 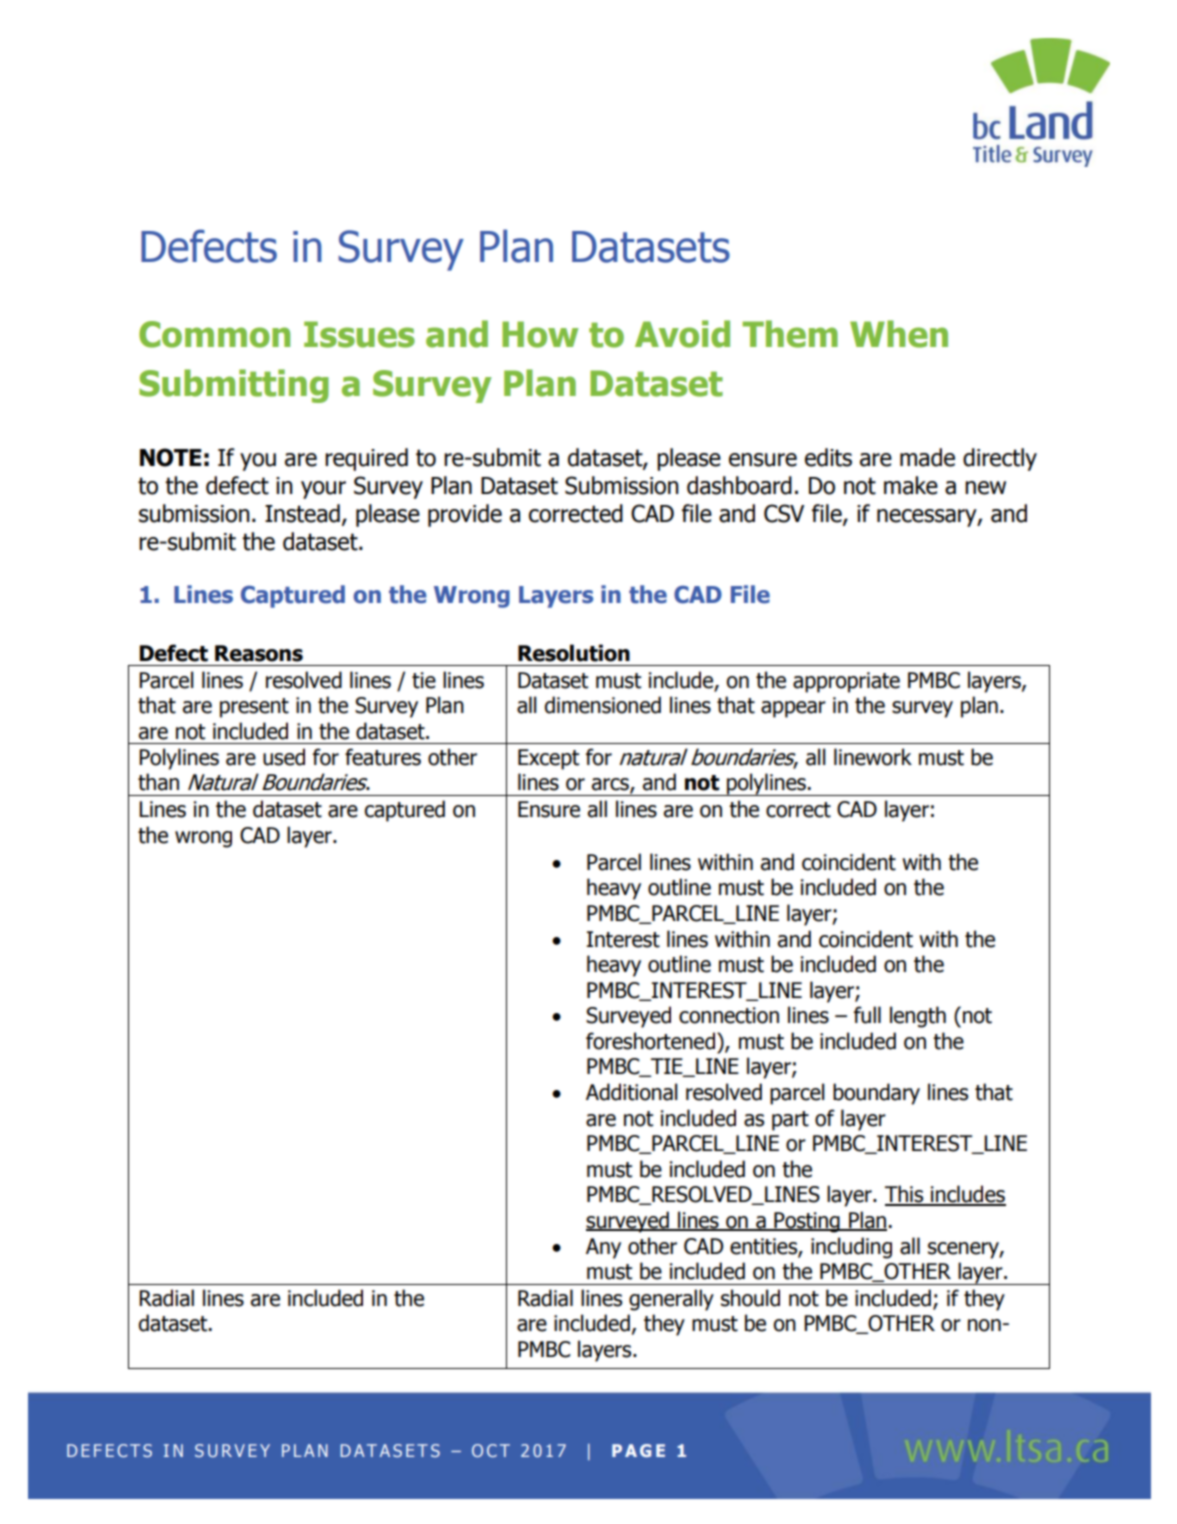 I want to click on Any, so click(x=603, y=1248).
